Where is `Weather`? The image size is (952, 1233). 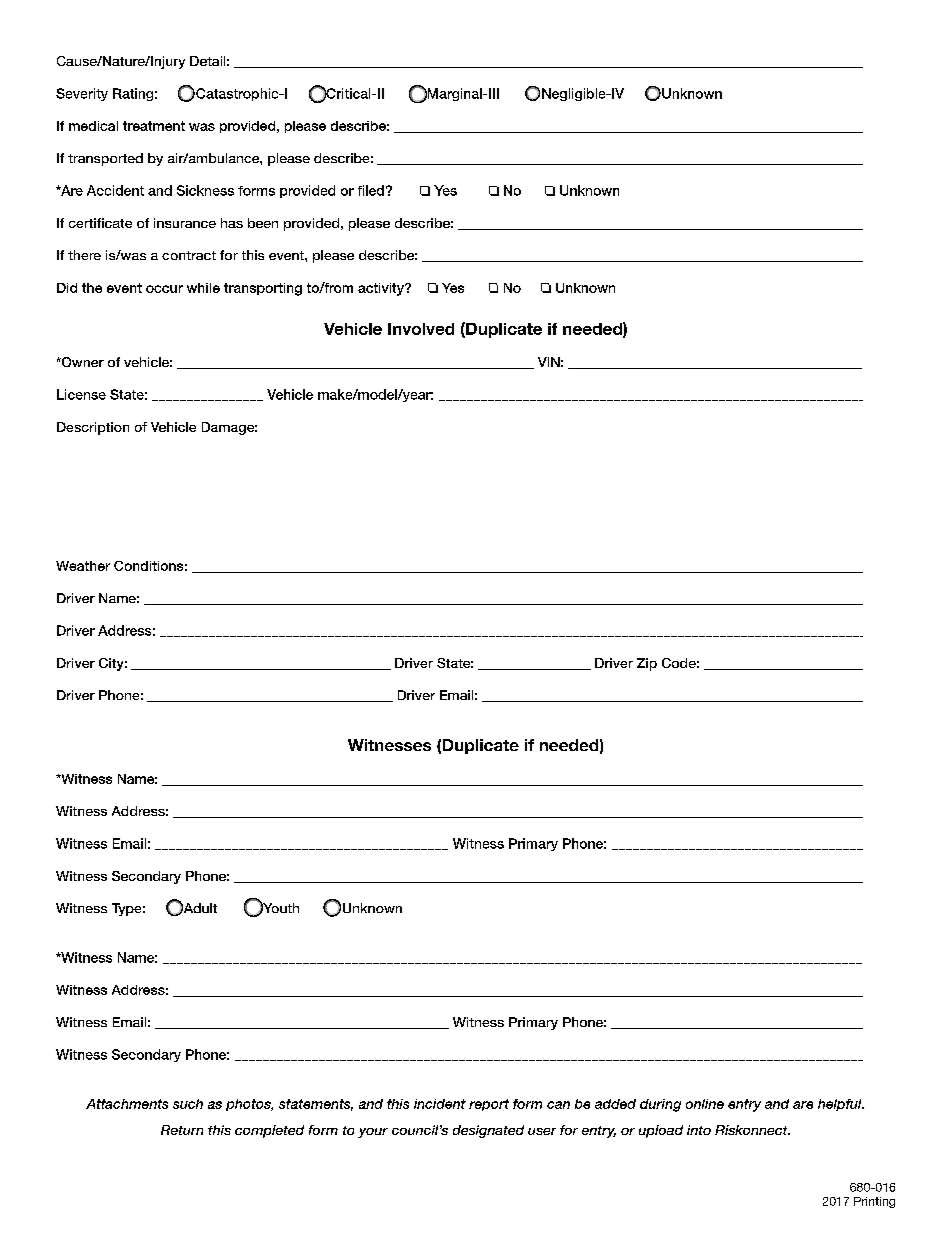
Weather is located at coordinates (83, 566).
